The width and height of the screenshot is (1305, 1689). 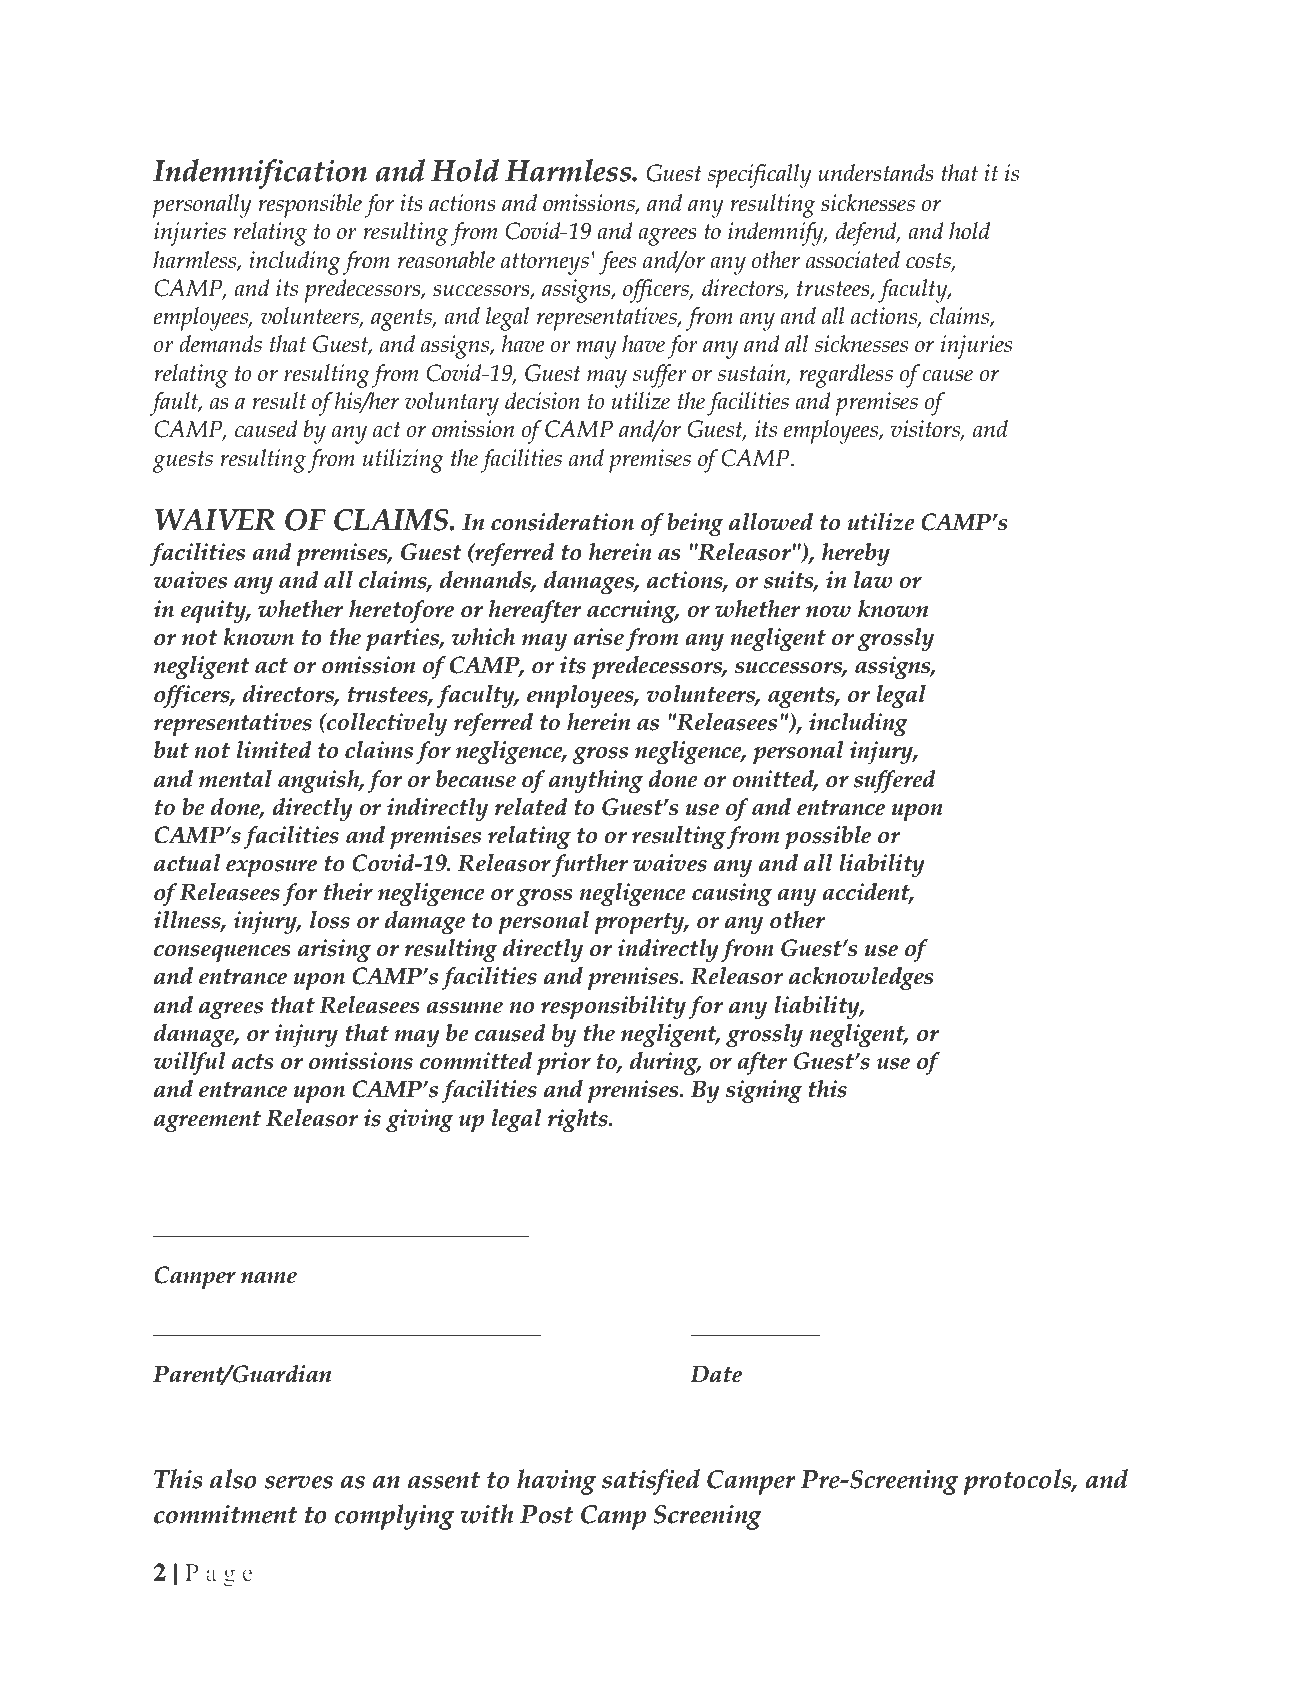 What do you see at coordinates (260, 174) in the screenshot?
I see `Indemnification` at bounding box center [260, 174].
